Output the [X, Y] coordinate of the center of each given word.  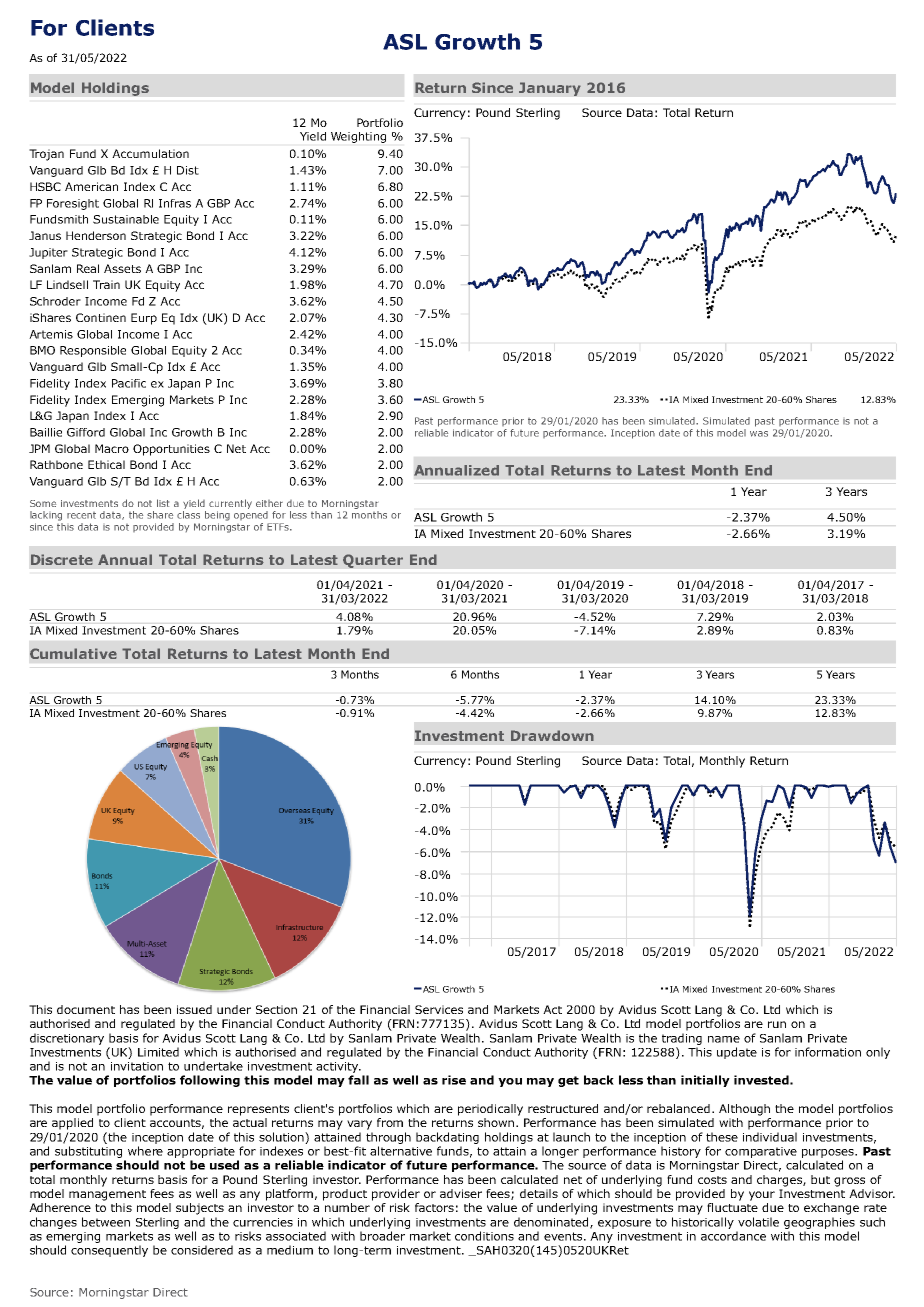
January [550, 89]
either [269, 503]
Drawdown [552, 735]
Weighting [358, 137]
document [86, 1009]
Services [439, 1009]
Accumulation [150, 153]
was [759, 434]
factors [434, 1207]
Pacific [129, 383]
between [106, 1222]
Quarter [373, 561]
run [777, 1024]
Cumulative [73, 653]
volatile [758, 1222]
